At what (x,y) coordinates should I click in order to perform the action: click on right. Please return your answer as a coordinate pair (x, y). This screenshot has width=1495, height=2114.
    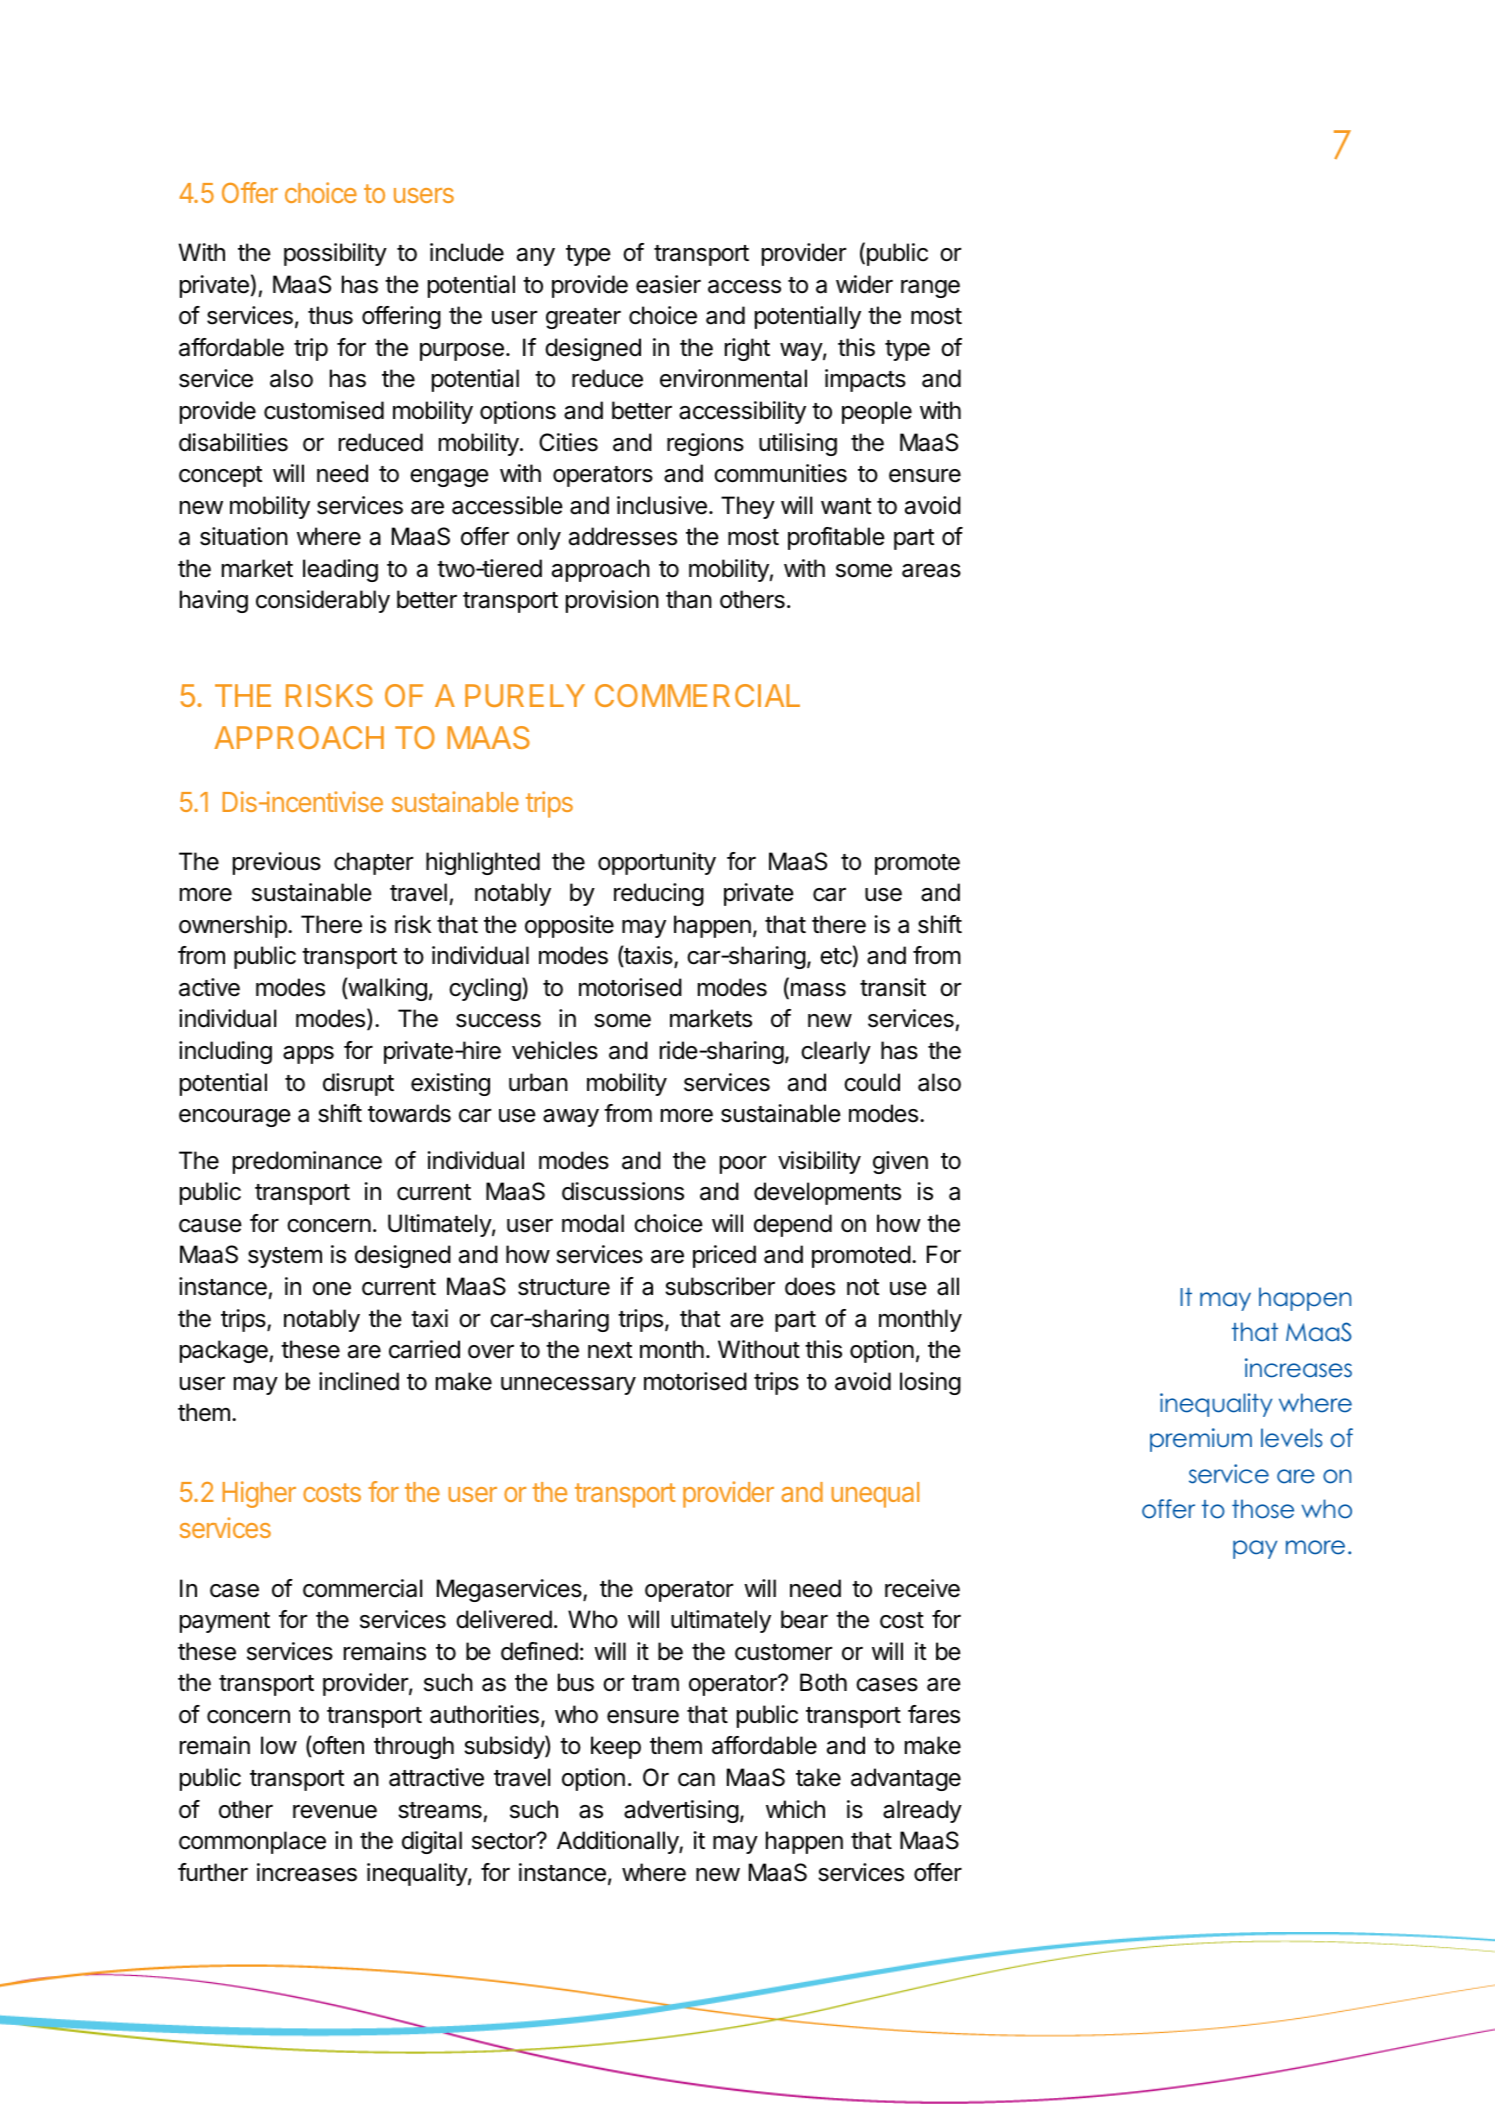
    Looking at the image, I should click on (747, 349).
